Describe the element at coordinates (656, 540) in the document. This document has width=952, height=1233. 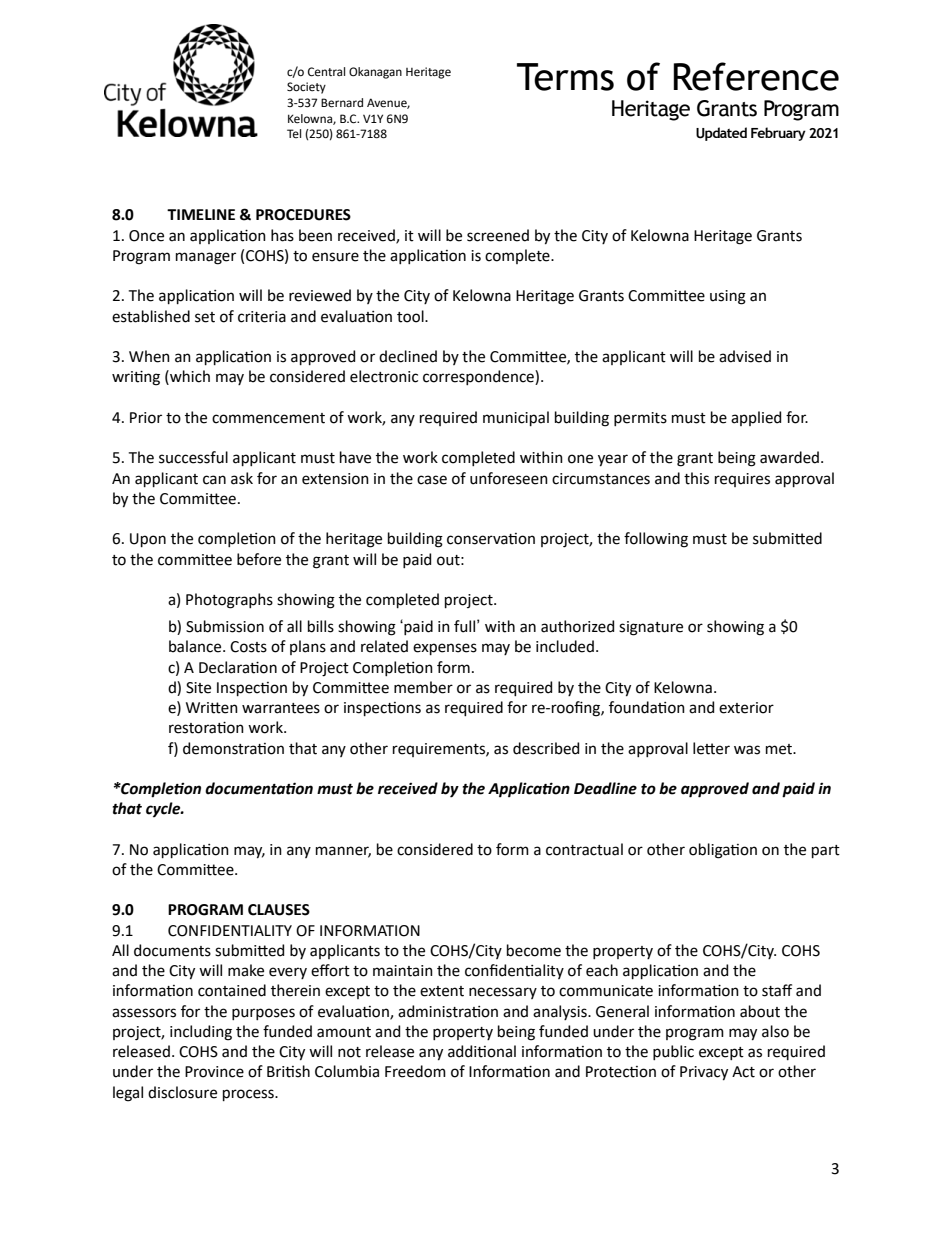
I see `following` at that location.
